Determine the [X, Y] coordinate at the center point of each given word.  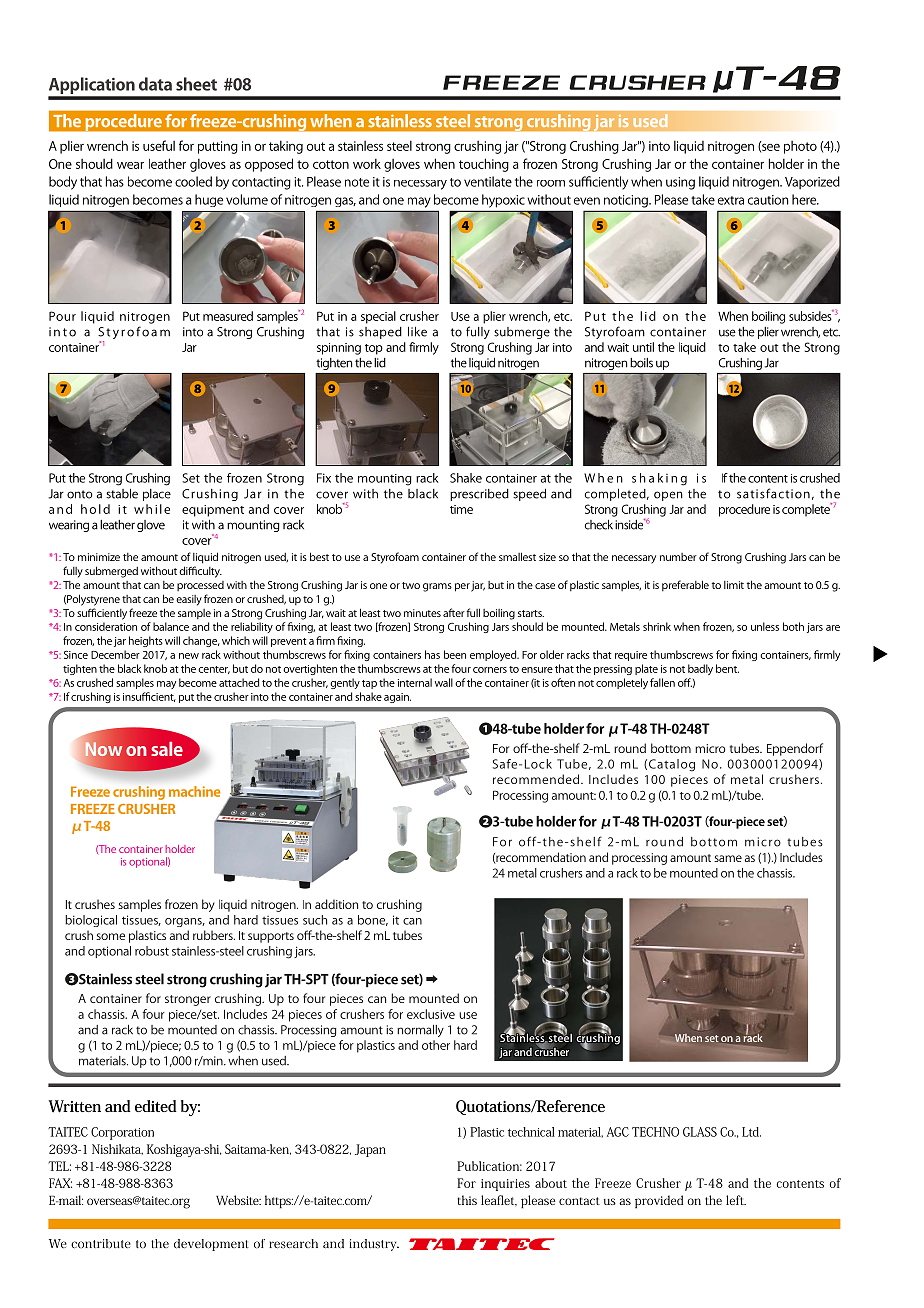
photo [800, 147]
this [467, 1200]
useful [159, 145]
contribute [101, 1244]
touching [484, 165]
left [736, 1200]
